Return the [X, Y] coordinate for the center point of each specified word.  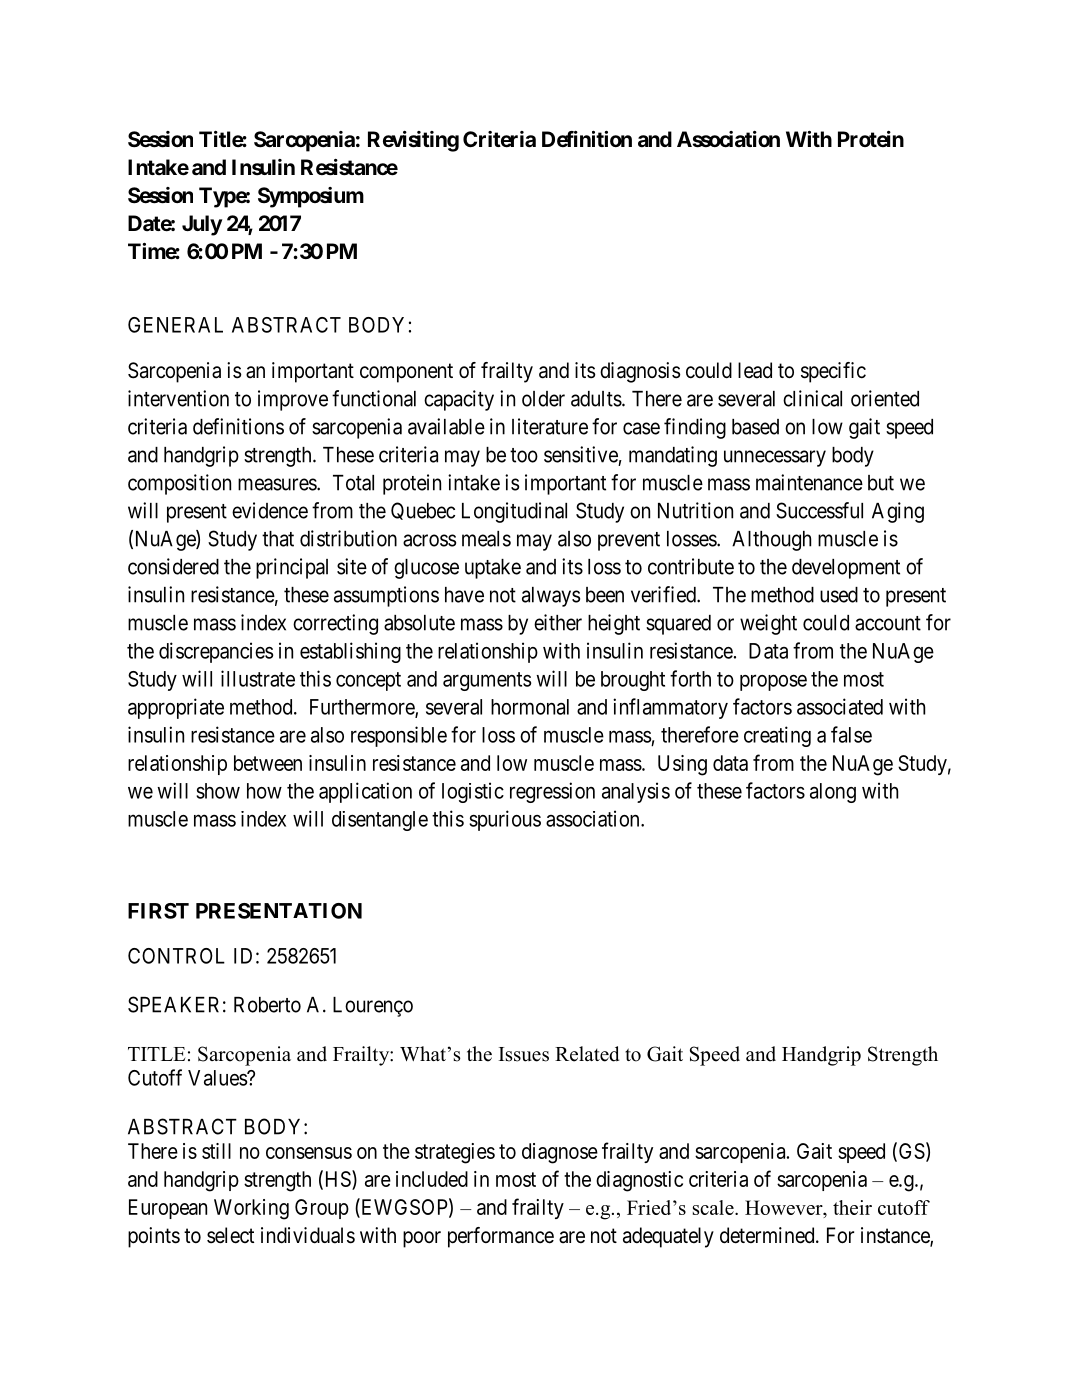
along [833, 793]
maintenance [809, 482]
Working [251, 1209]
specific [833, 372]
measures [278, 484]
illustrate [258, 678]
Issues [524, 1054]
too [524, 455]
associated [840, 706]
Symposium [311, 197]
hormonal [530, 707]
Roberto [267, 1005]
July [202, 225]
